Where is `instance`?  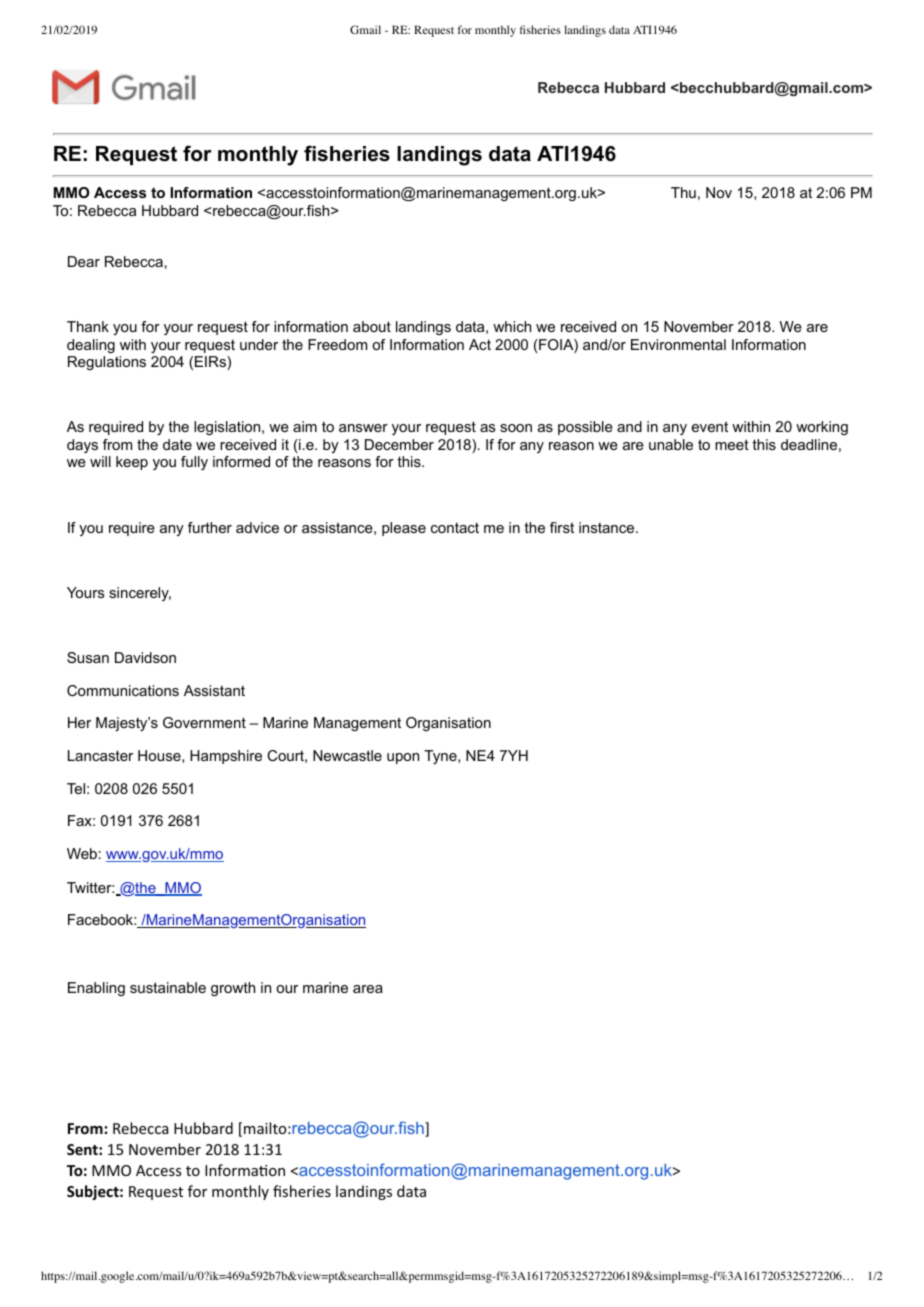
instance is located at coordinates (606, 527).
